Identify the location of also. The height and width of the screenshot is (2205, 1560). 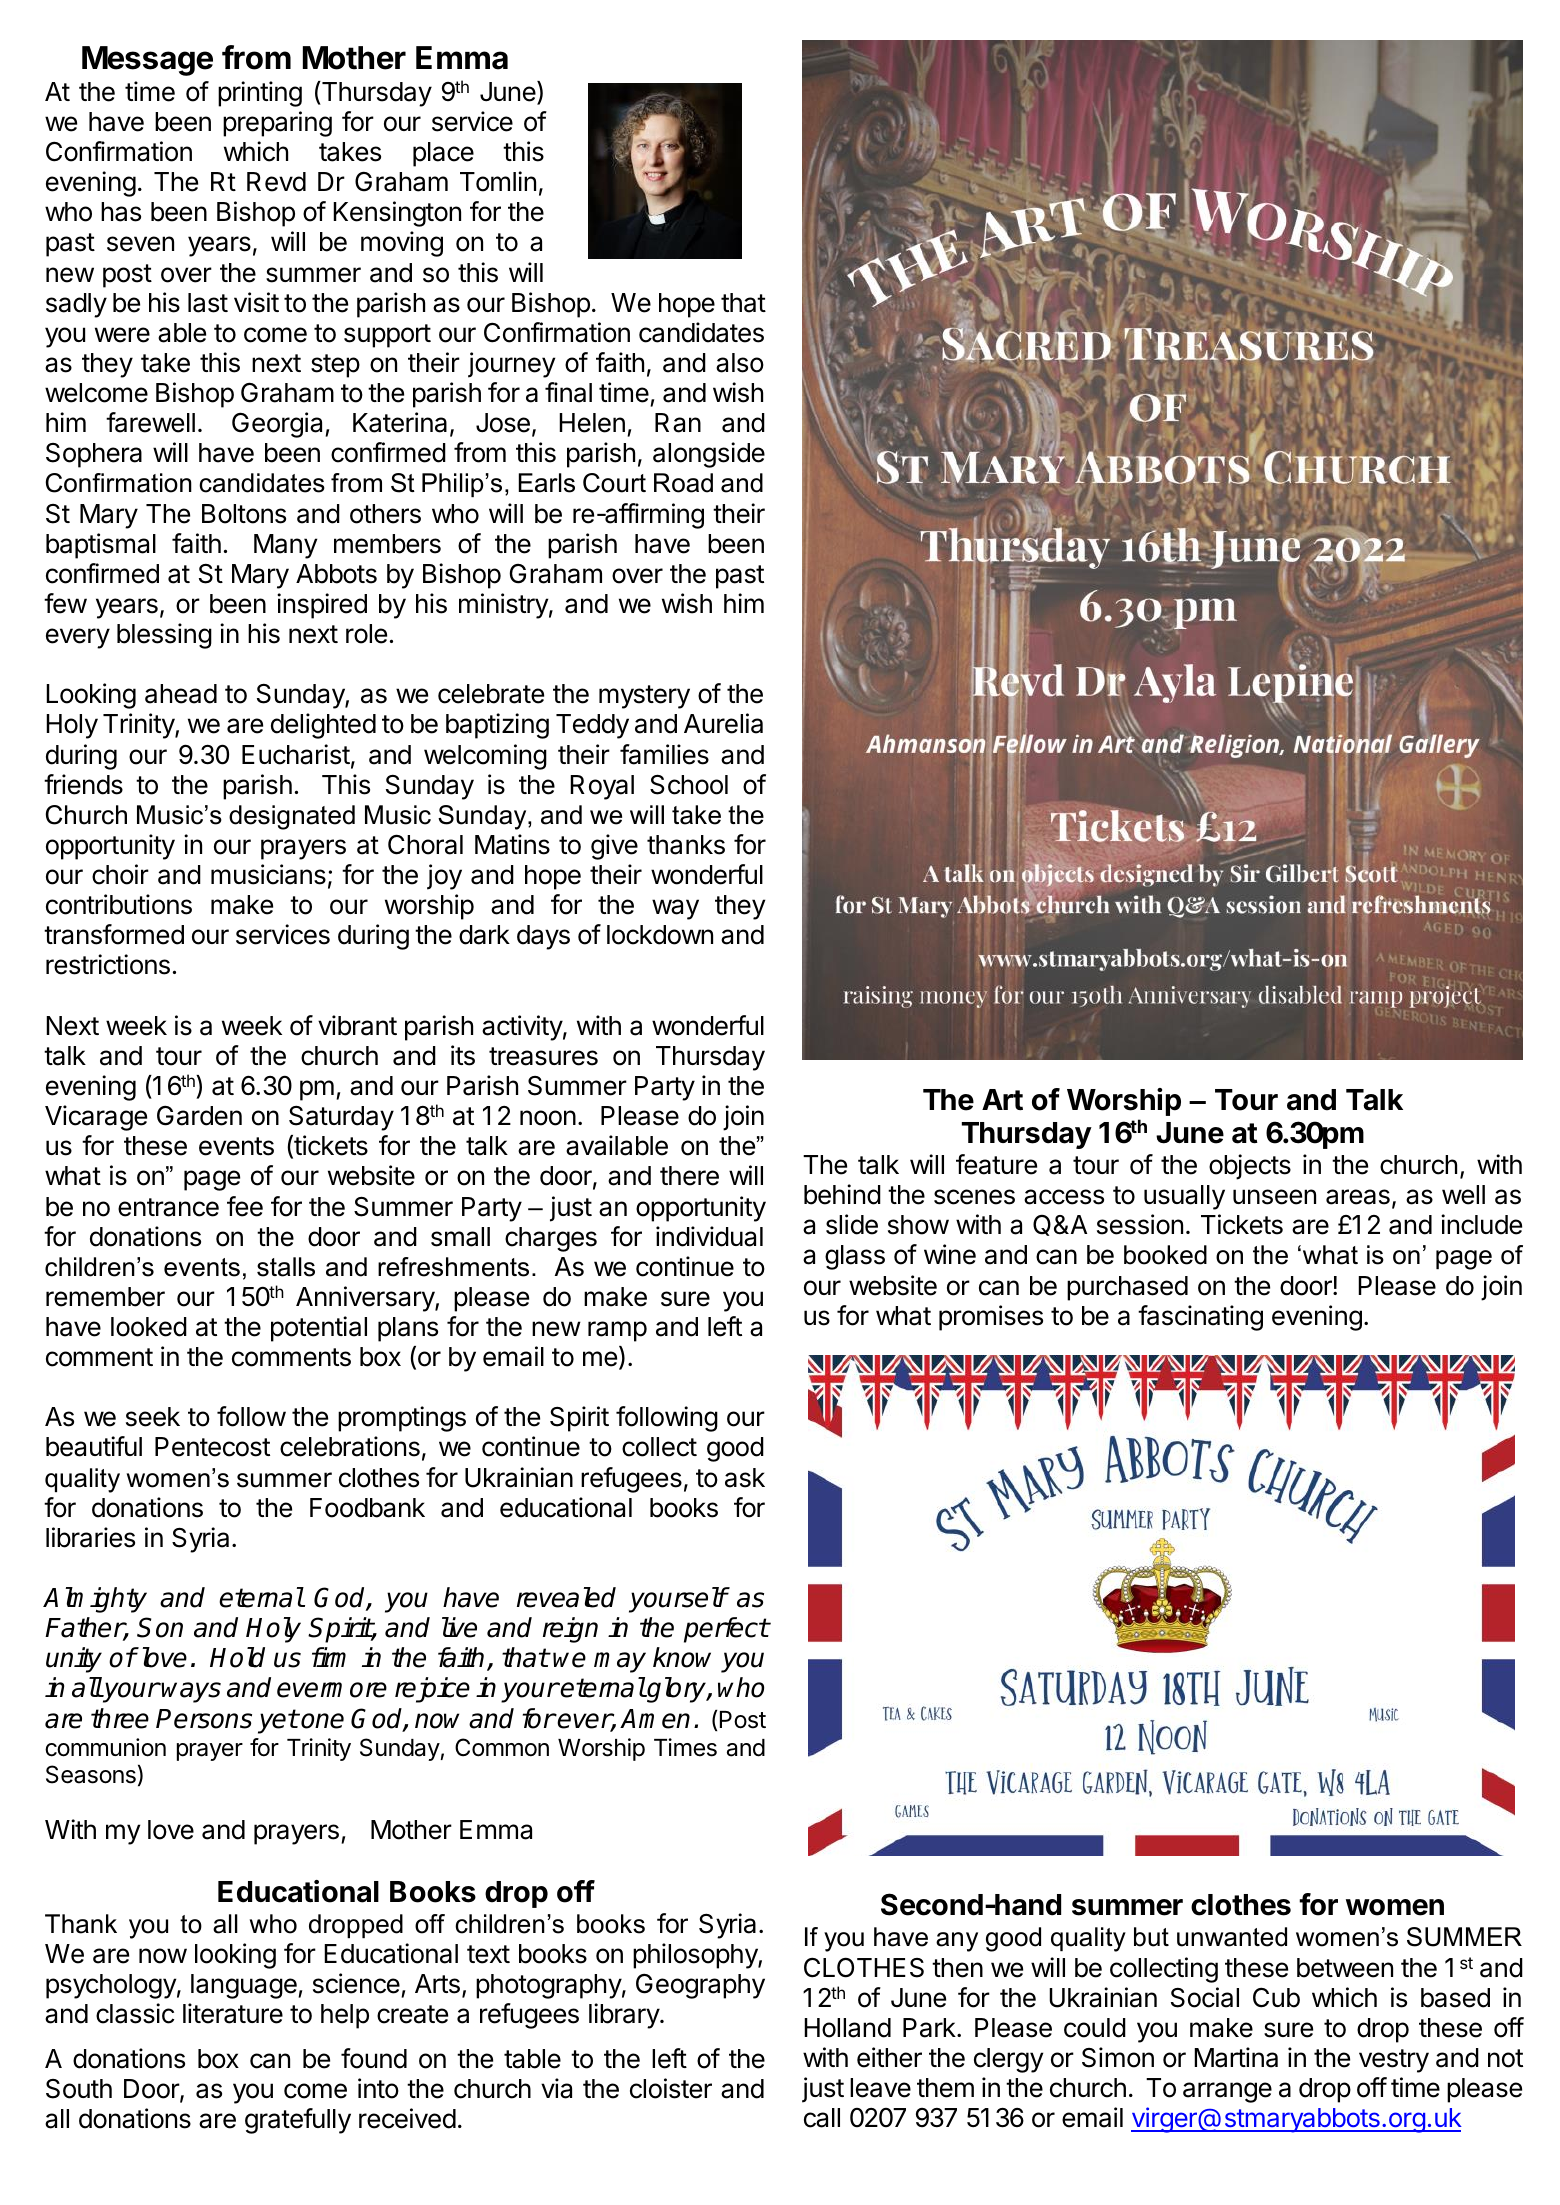
(740, 363).
